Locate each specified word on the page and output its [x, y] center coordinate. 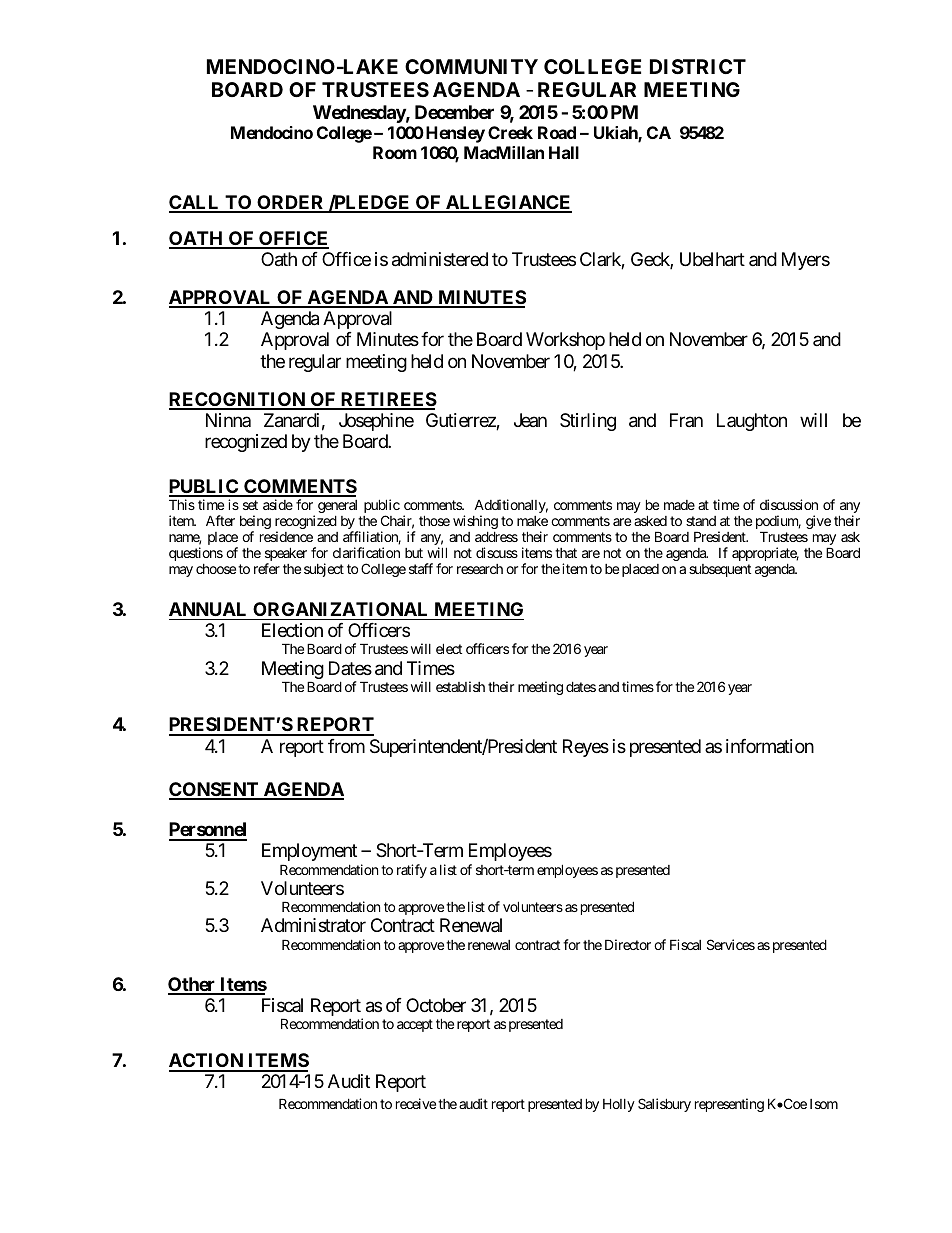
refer [267, 568]
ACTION [207, 1062]
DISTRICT [698, 66]
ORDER [291, 203]
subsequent [720, 570]
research [480, 569]
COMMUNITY [471, 66]
